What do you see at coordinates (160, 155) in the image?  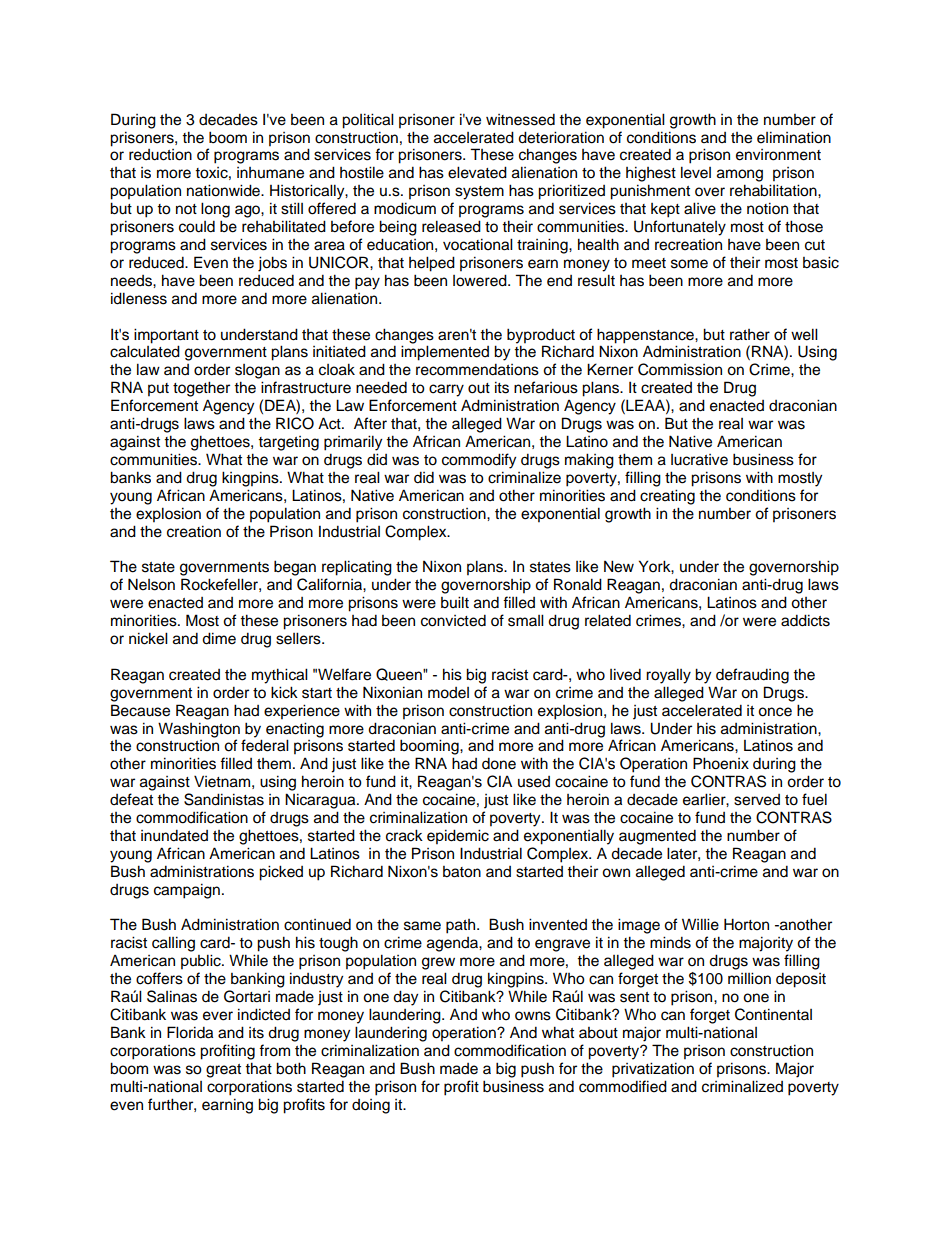 I see `reduction` at bounding box center [160, 155].
